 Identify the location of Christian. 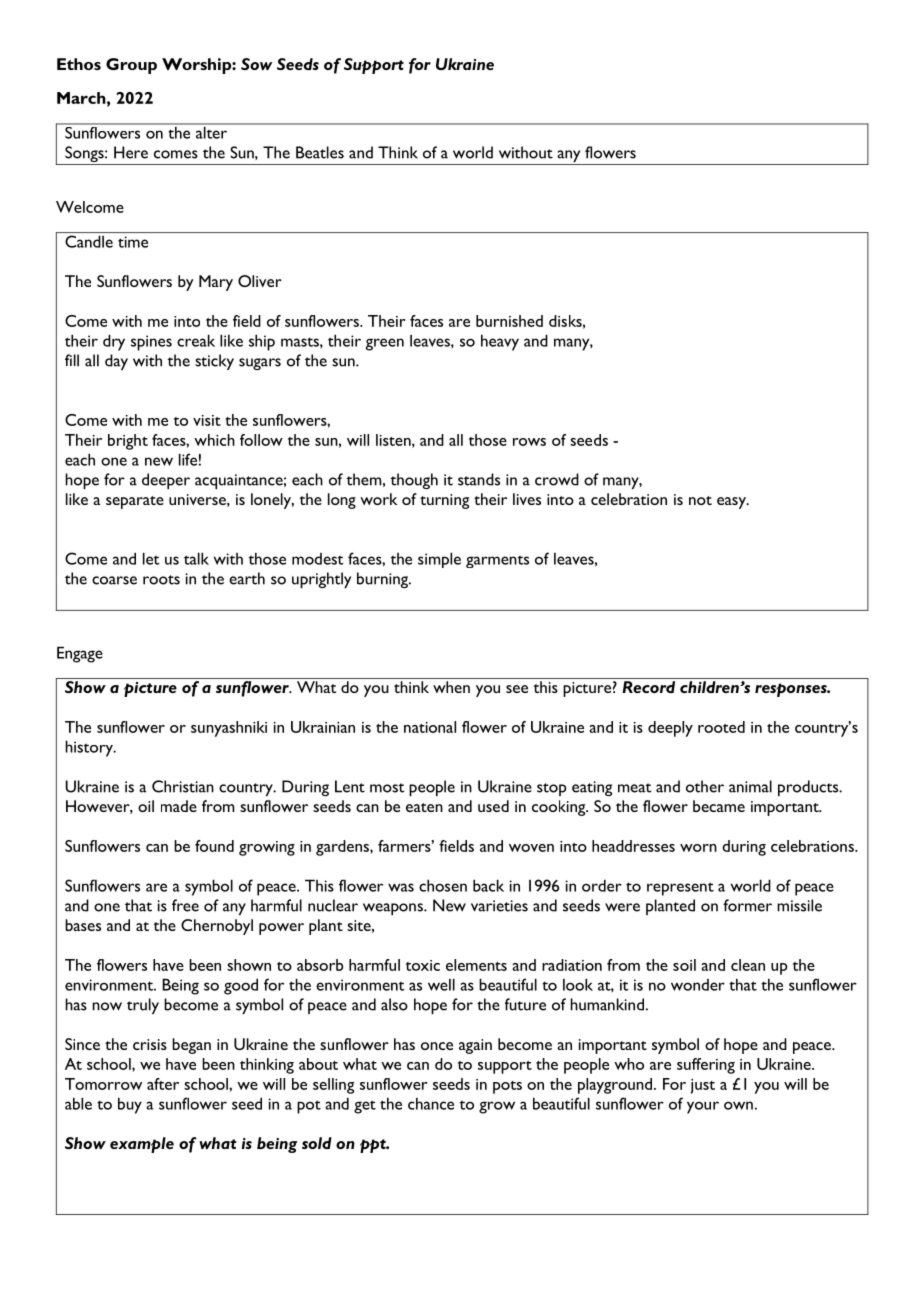
(183, 786).
